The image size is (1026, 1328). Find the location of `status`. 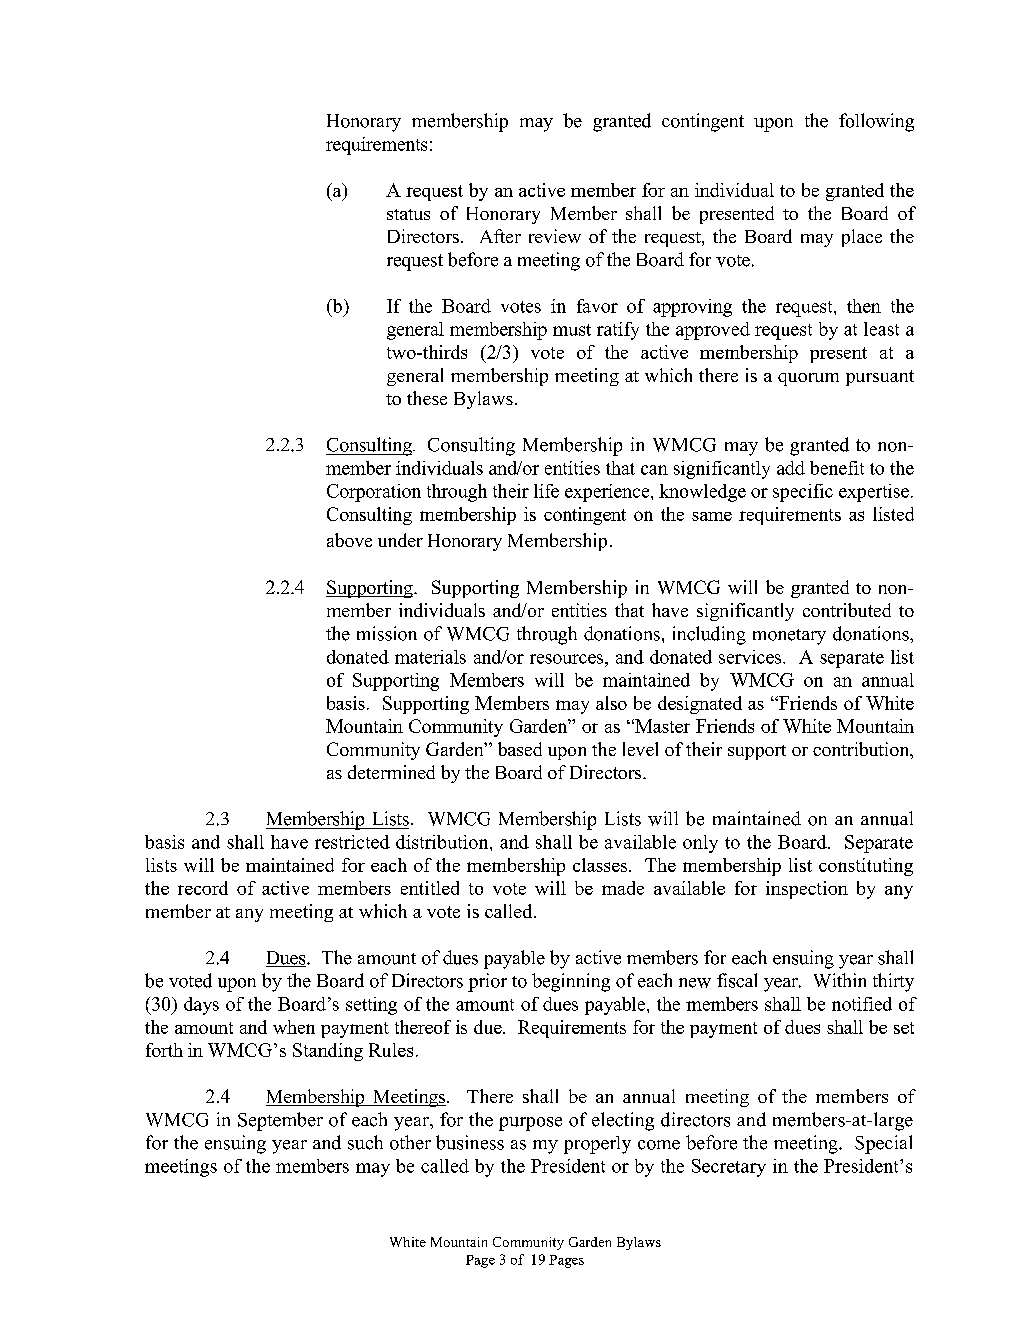

status is located at coordinates (408, 214).
